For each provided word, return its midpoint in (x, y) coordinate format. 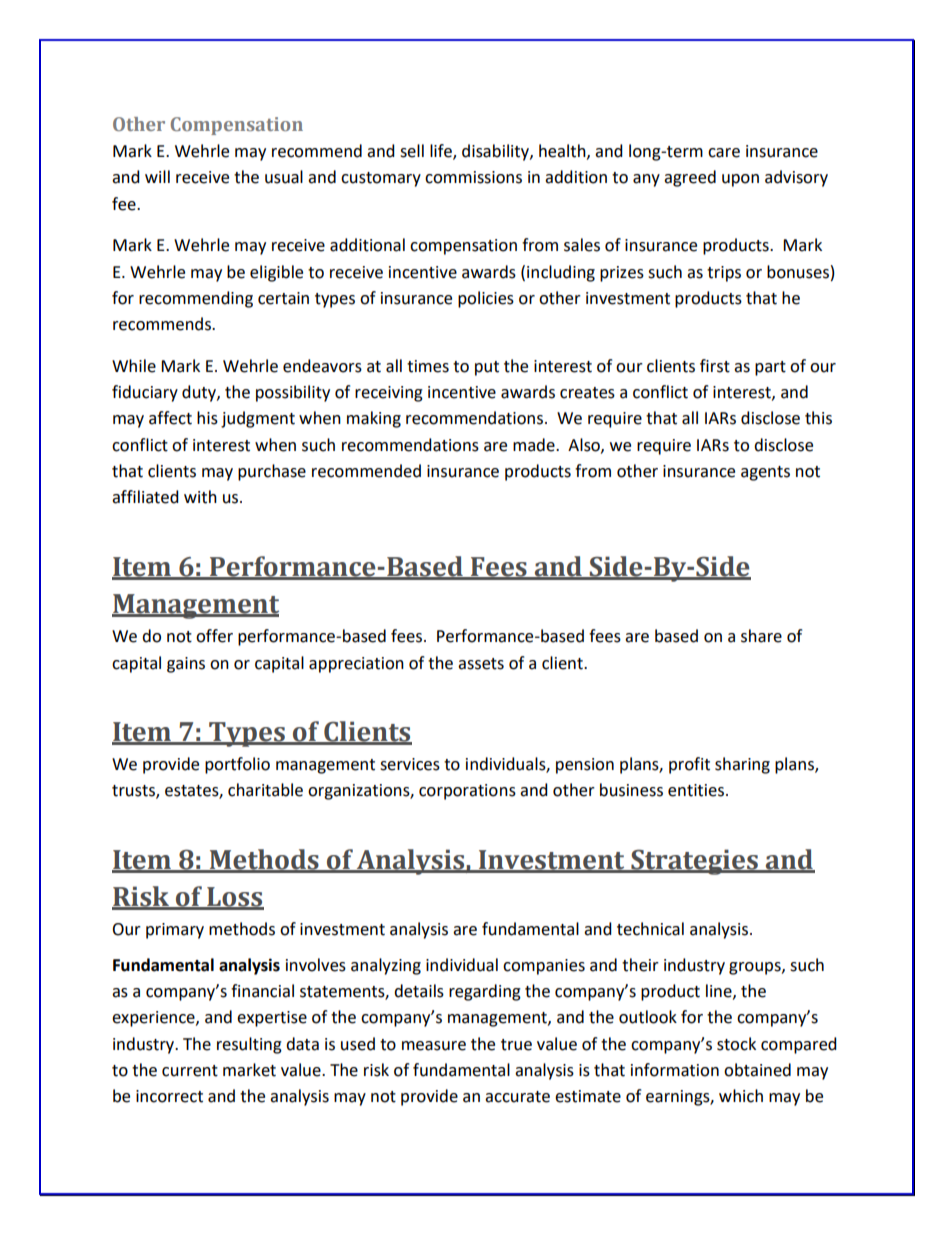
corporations (467, 792)
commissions (473, 177)
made (535, 445)
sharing (742, 765)
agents (765, 473)
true (516, 1045)
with (200, 497)
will (157, 176)
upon (740, 180)
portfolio (237, 765)
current (190, 1071)
